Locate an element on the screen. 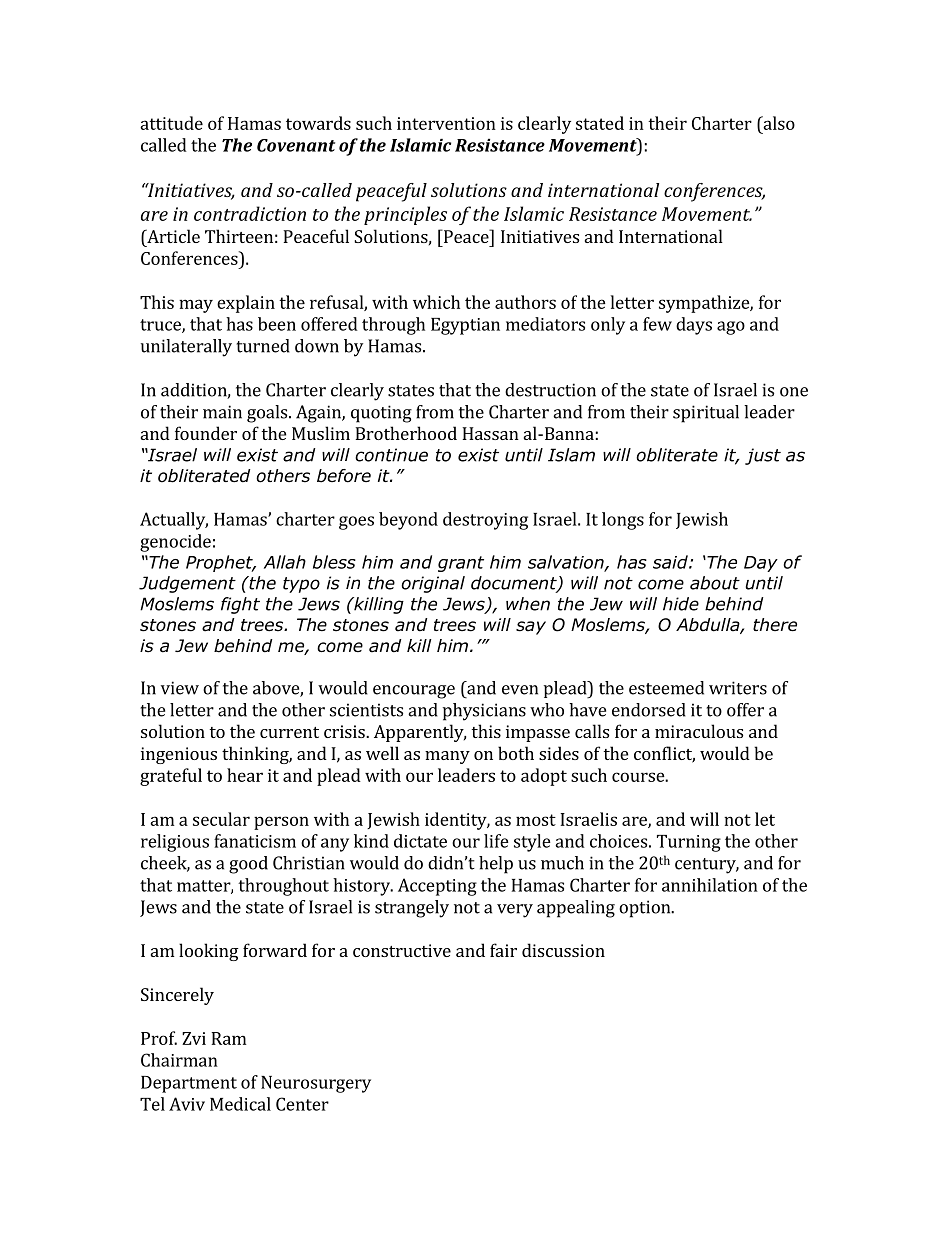  attitude is located at coordinates (171, 123).
